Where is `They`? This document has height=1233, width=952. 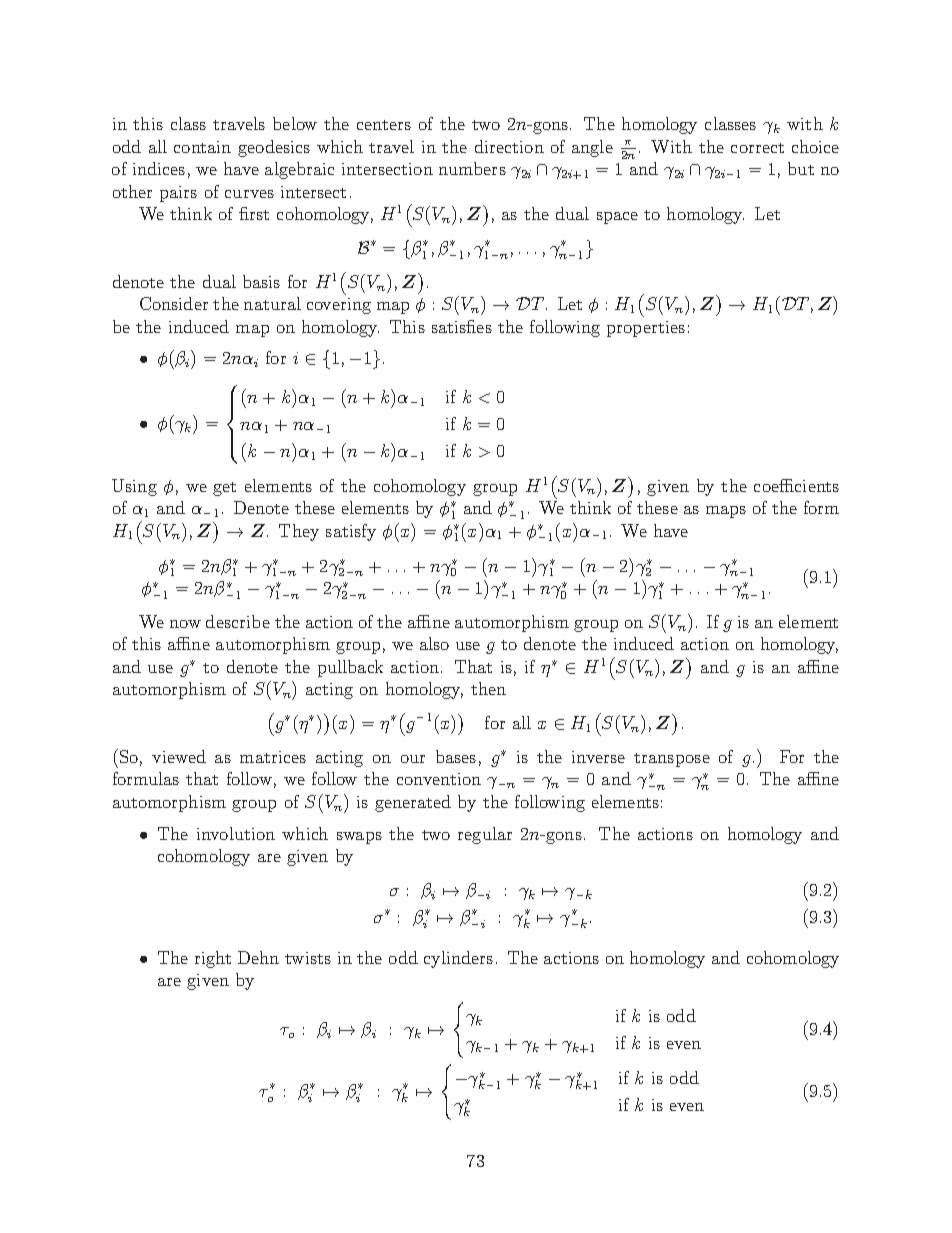
They is located at coordinates (299, 532).
